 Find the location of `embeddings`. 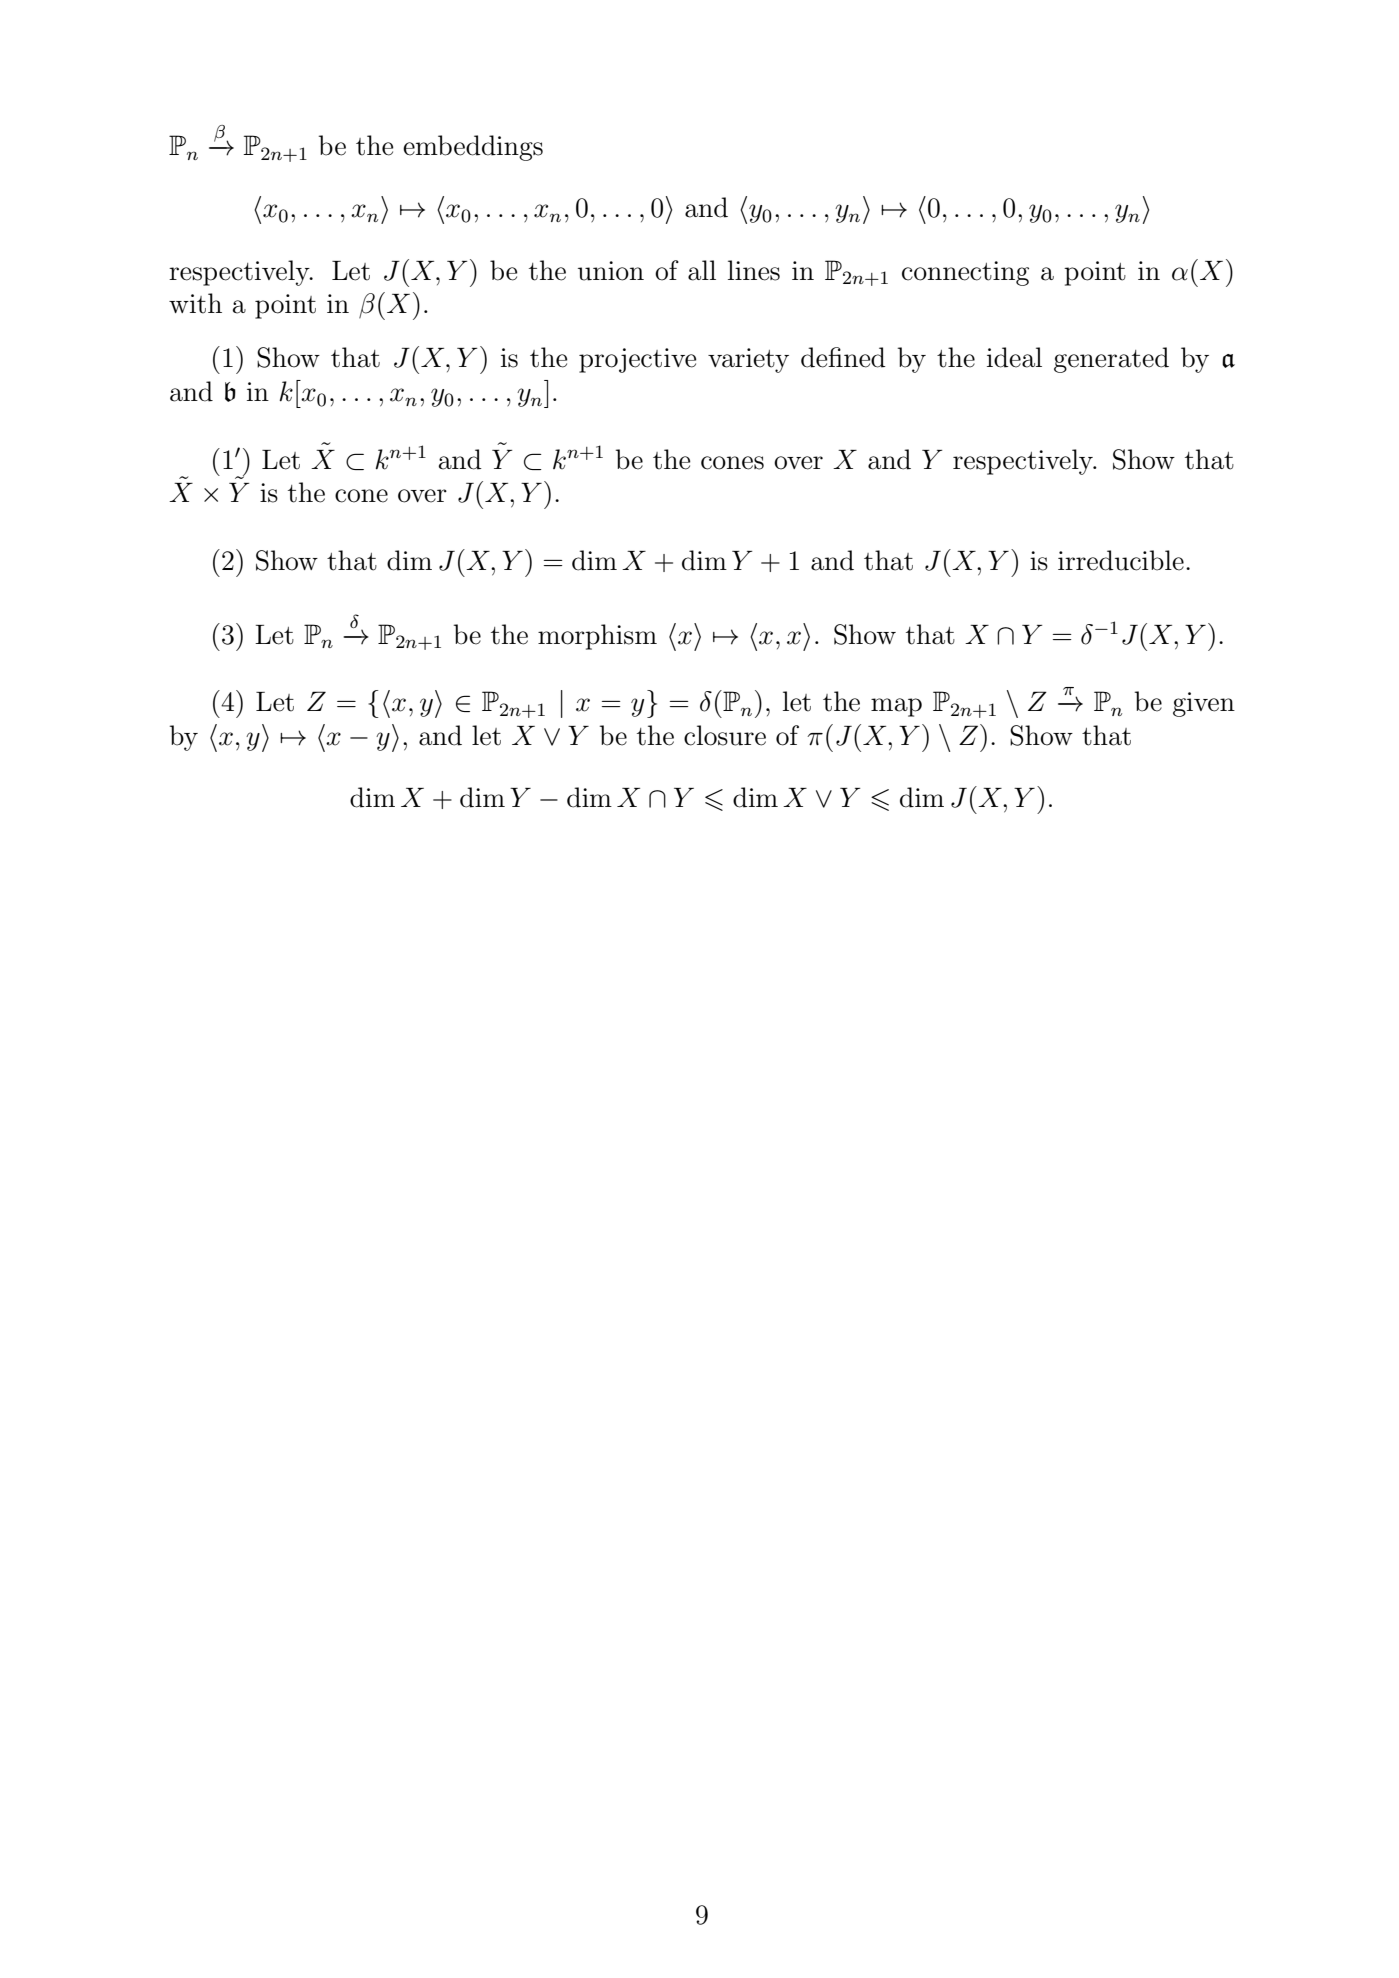

embeddings is located at coordinates (473, 148).
